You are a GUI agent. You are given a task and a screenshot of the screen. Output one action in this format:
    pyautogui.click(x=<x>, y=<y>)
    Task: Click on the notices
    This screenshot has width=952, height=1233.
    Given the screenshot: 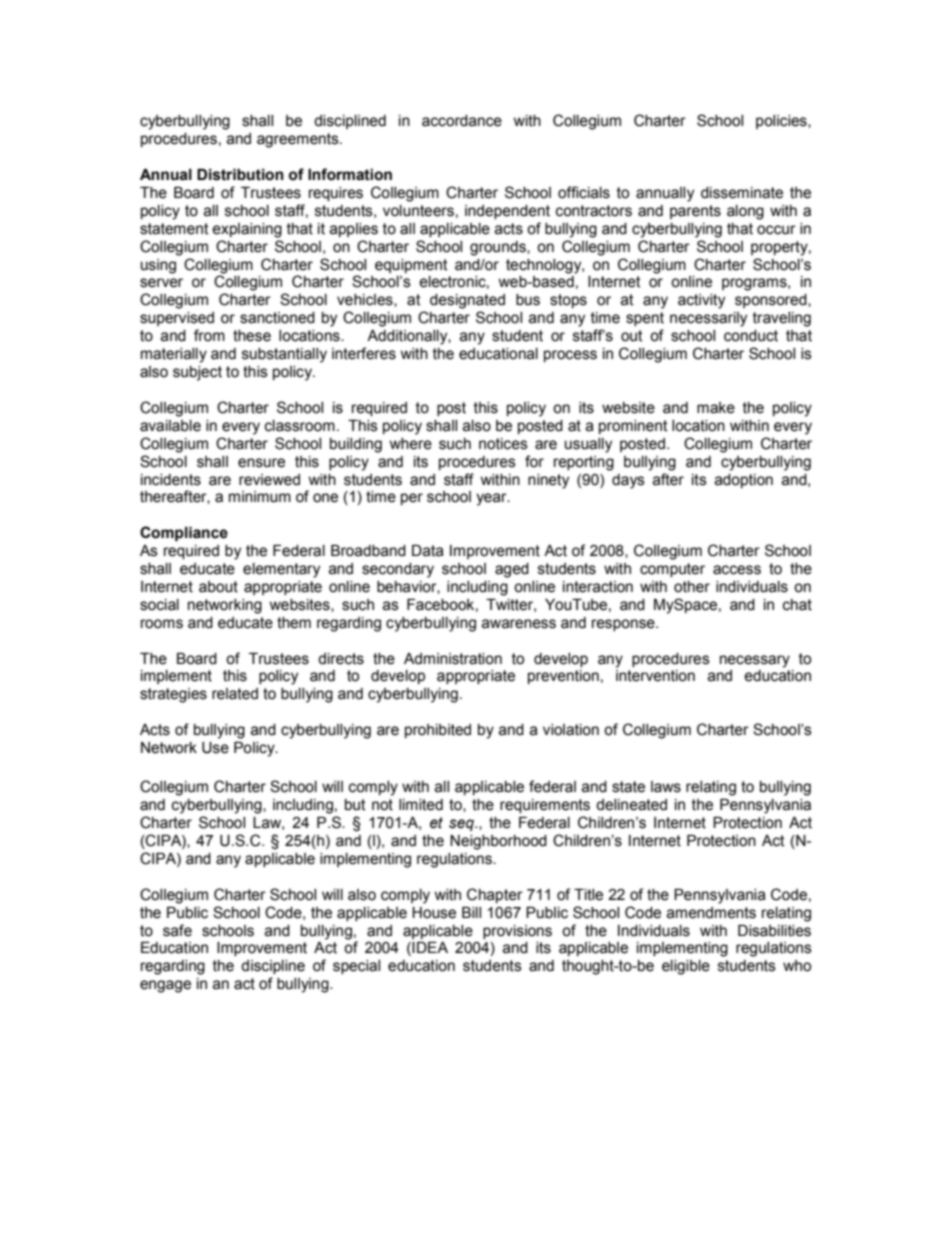 What is the action you would take?
    pyautogui.click(x=503, y=444)
